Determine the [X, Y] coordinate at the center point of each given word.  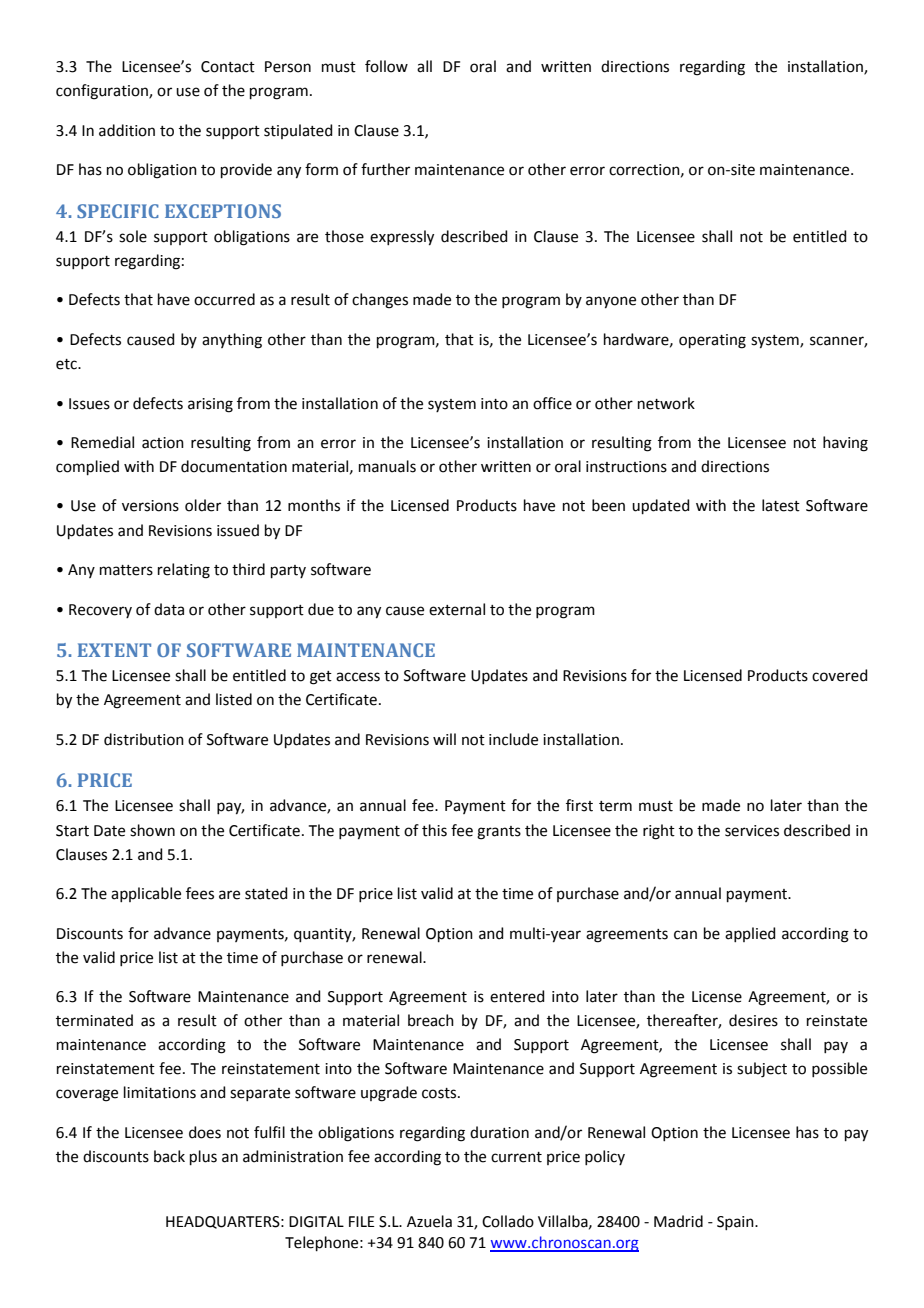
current [516, 1157]
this [434, 830]
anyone [611, 302]
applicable [146, 894]
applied [750, 934]
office [552, 403]
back [169, 1156]
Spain [736, 1223]
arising [210, 405]
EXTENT [114, 650]
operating [712, 341]
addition [127, 130]
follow [386, 66]
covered [840, 675]
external [457, 609]
